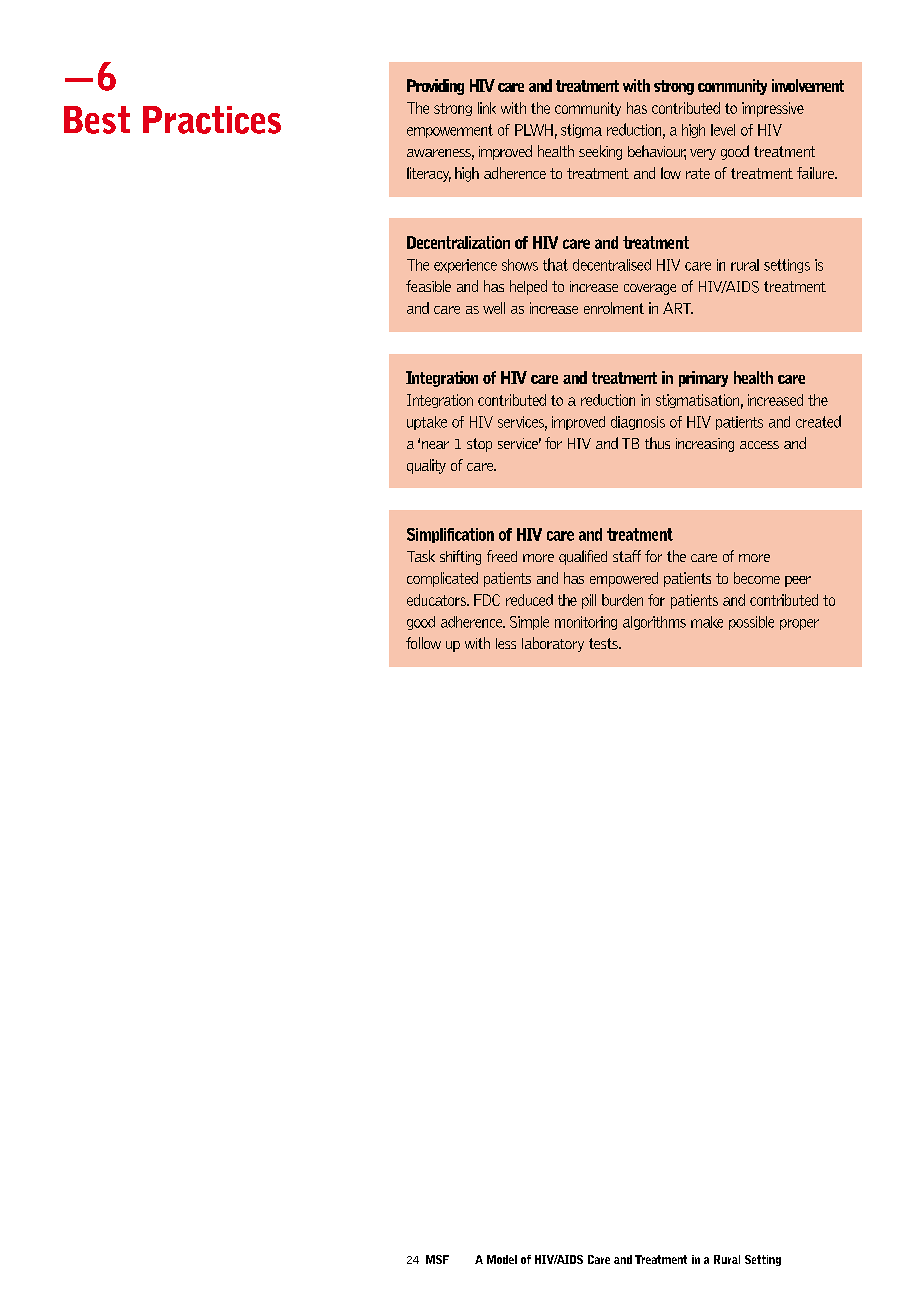  Describe the element at coordinates (212, 120) in the document. I see `Practices` at that location.
